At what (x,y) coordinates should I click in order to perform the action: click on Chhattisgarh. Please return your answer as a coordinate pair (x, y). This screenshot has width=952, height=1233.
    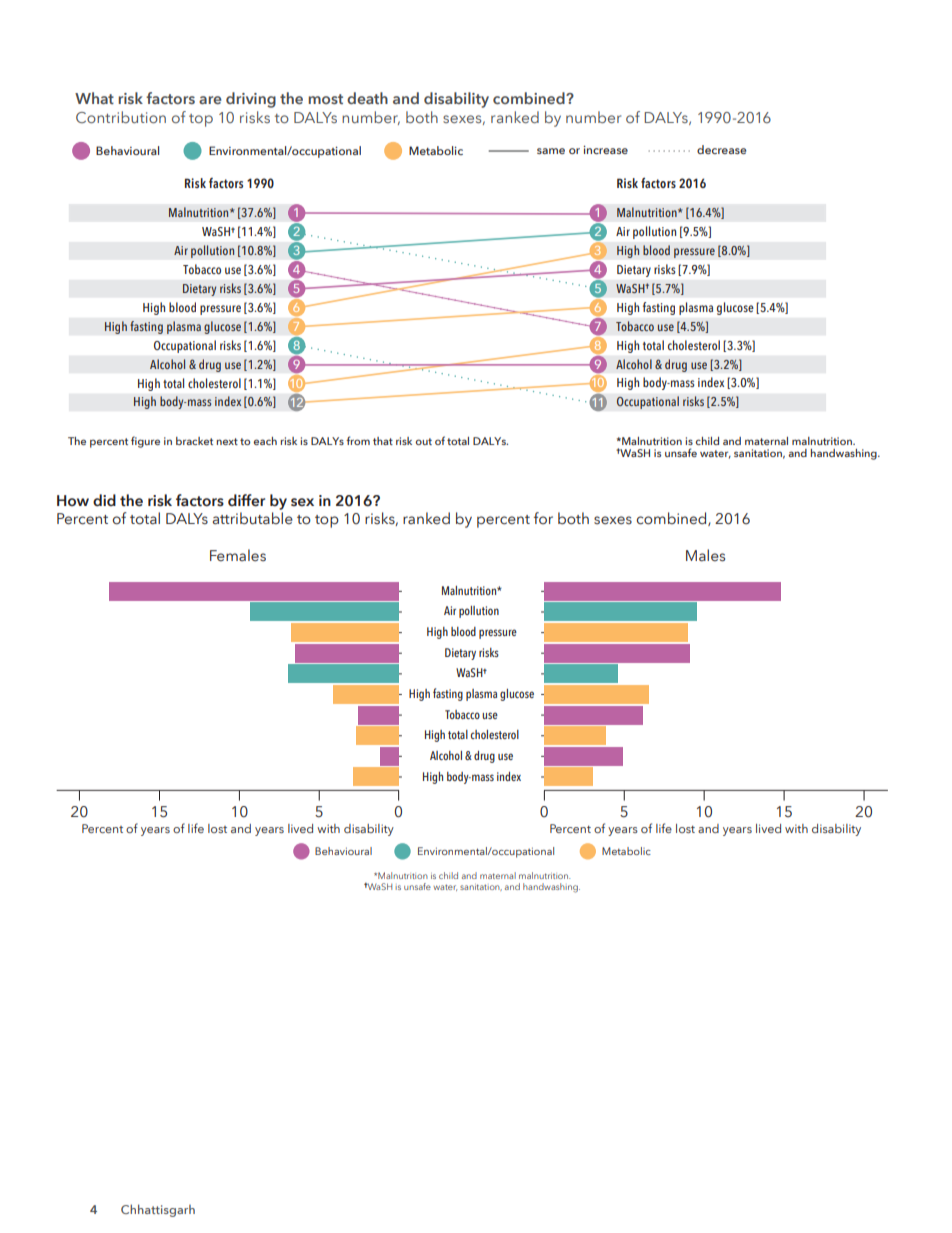
    Looking at the image, I should click on (158, 1210).
